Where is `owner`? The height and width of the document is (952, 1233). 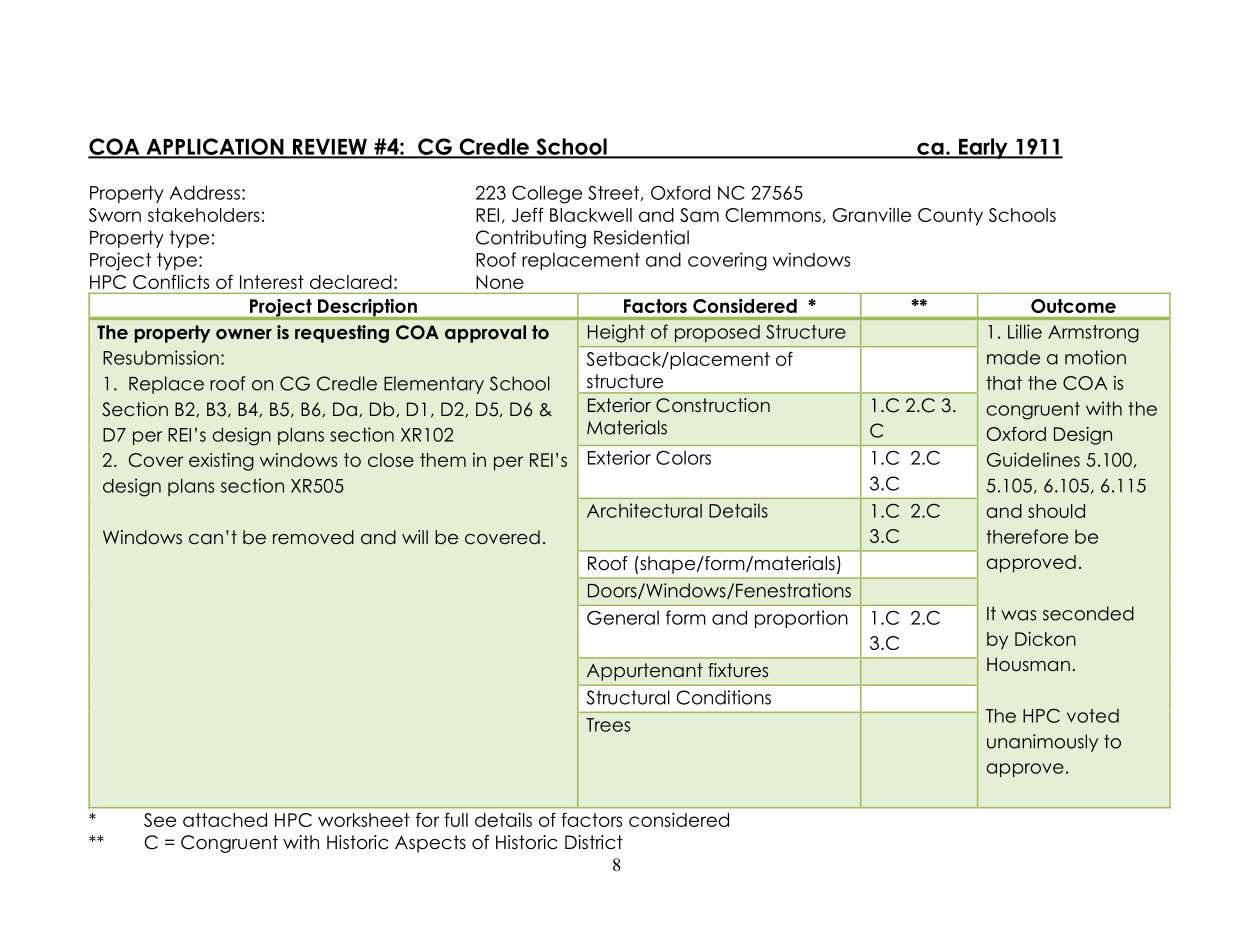
owner is located at coordinates (244, 334).
